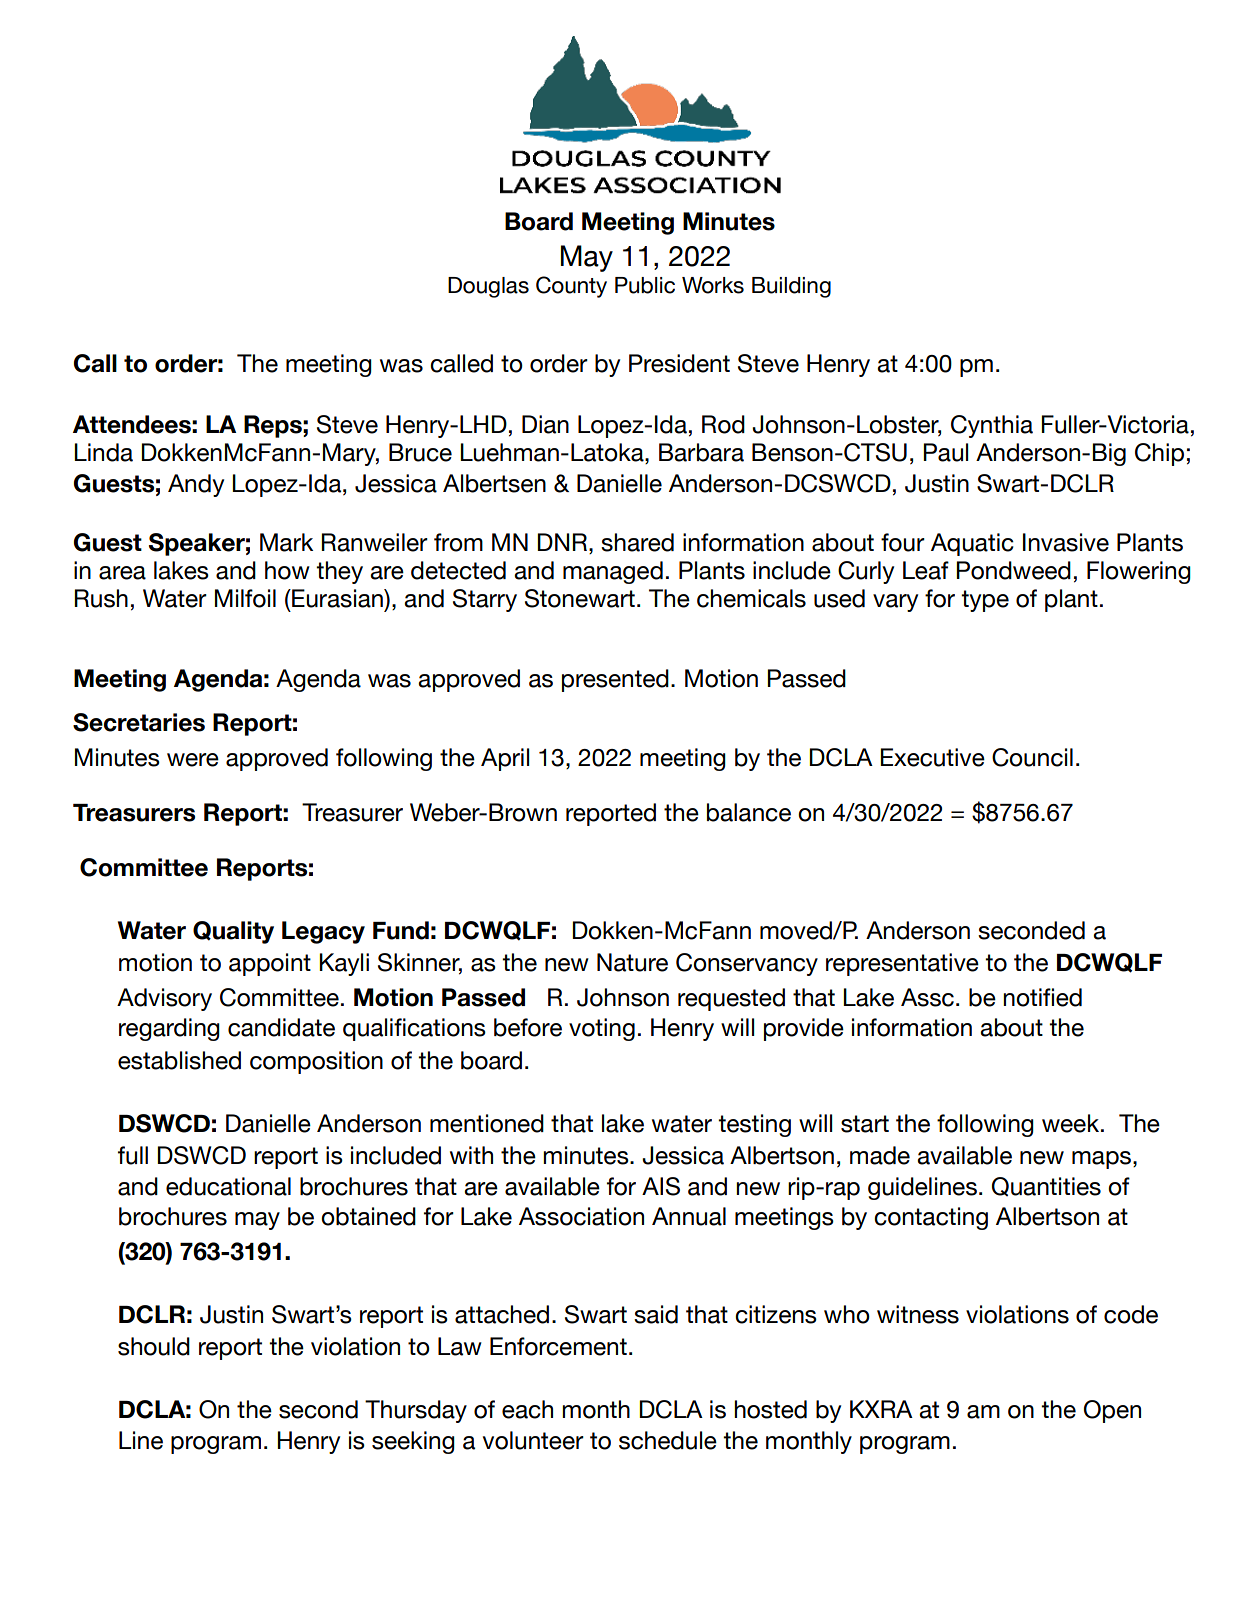 The image size is (1244, 1609). What do you see at coordinates (154, 1346) in the screenshot?
I see `should` at bounding box center [154, 1346].
